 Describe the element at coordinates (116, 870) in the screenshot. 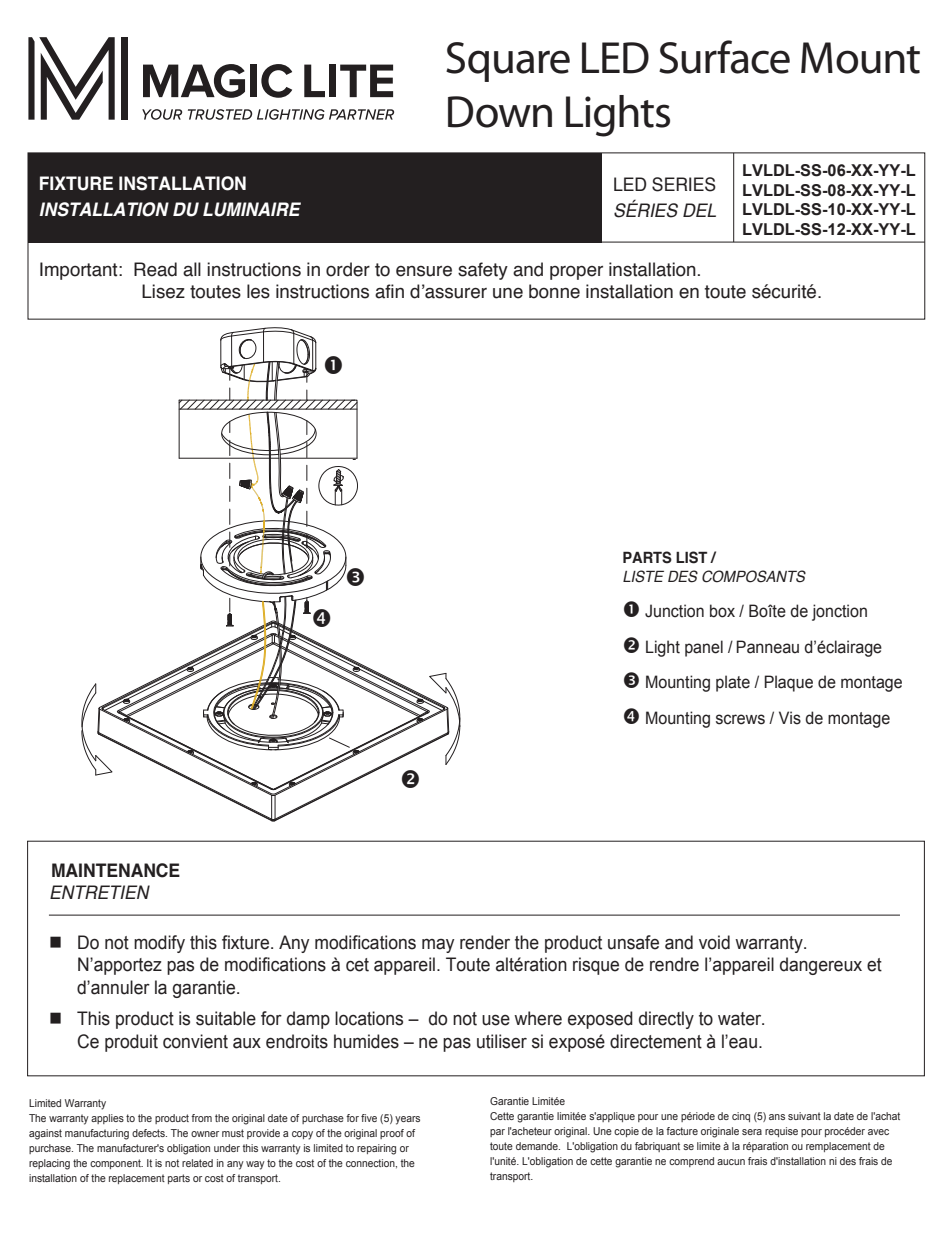

I see `MAINTENANCE` at that location.
